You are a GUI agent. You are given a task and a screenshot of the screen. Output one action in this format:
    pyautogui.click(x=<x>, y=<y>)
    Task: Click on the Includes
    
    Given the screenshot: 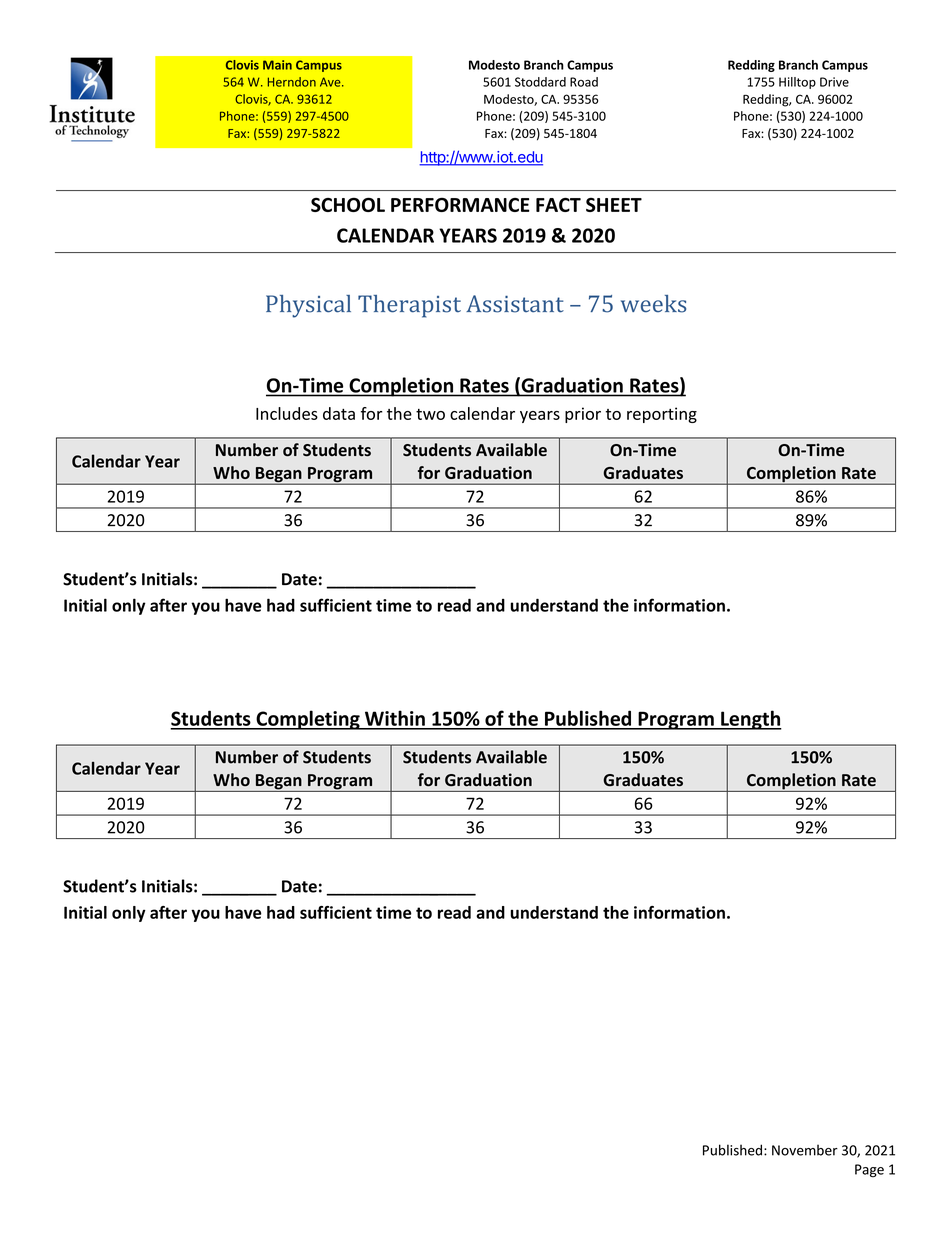 What is the action you would take?
    pyautogui.click(x=287, y=413)
